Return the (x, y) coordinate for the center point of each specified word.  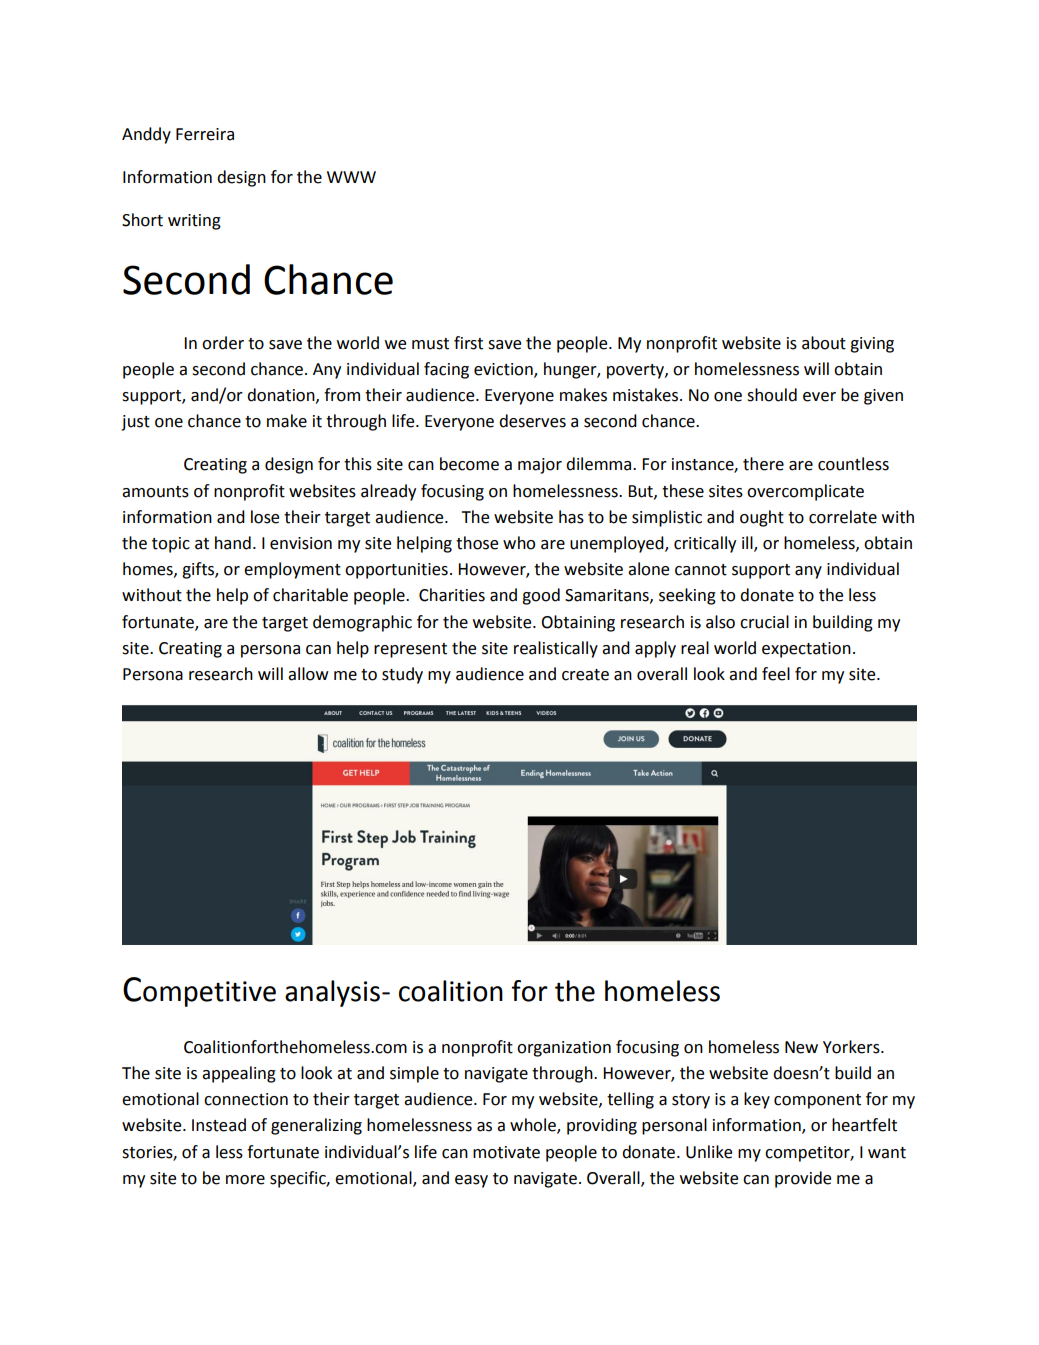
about (824, 343)
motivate (506, 1152)
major (540, 466)
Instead (219, 1125)
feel (776, 674)
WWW (351, 177)
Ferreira (205, 134)
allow (308, 674)
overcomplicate (805, 492)
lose (265, 517)
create (585, 675)
